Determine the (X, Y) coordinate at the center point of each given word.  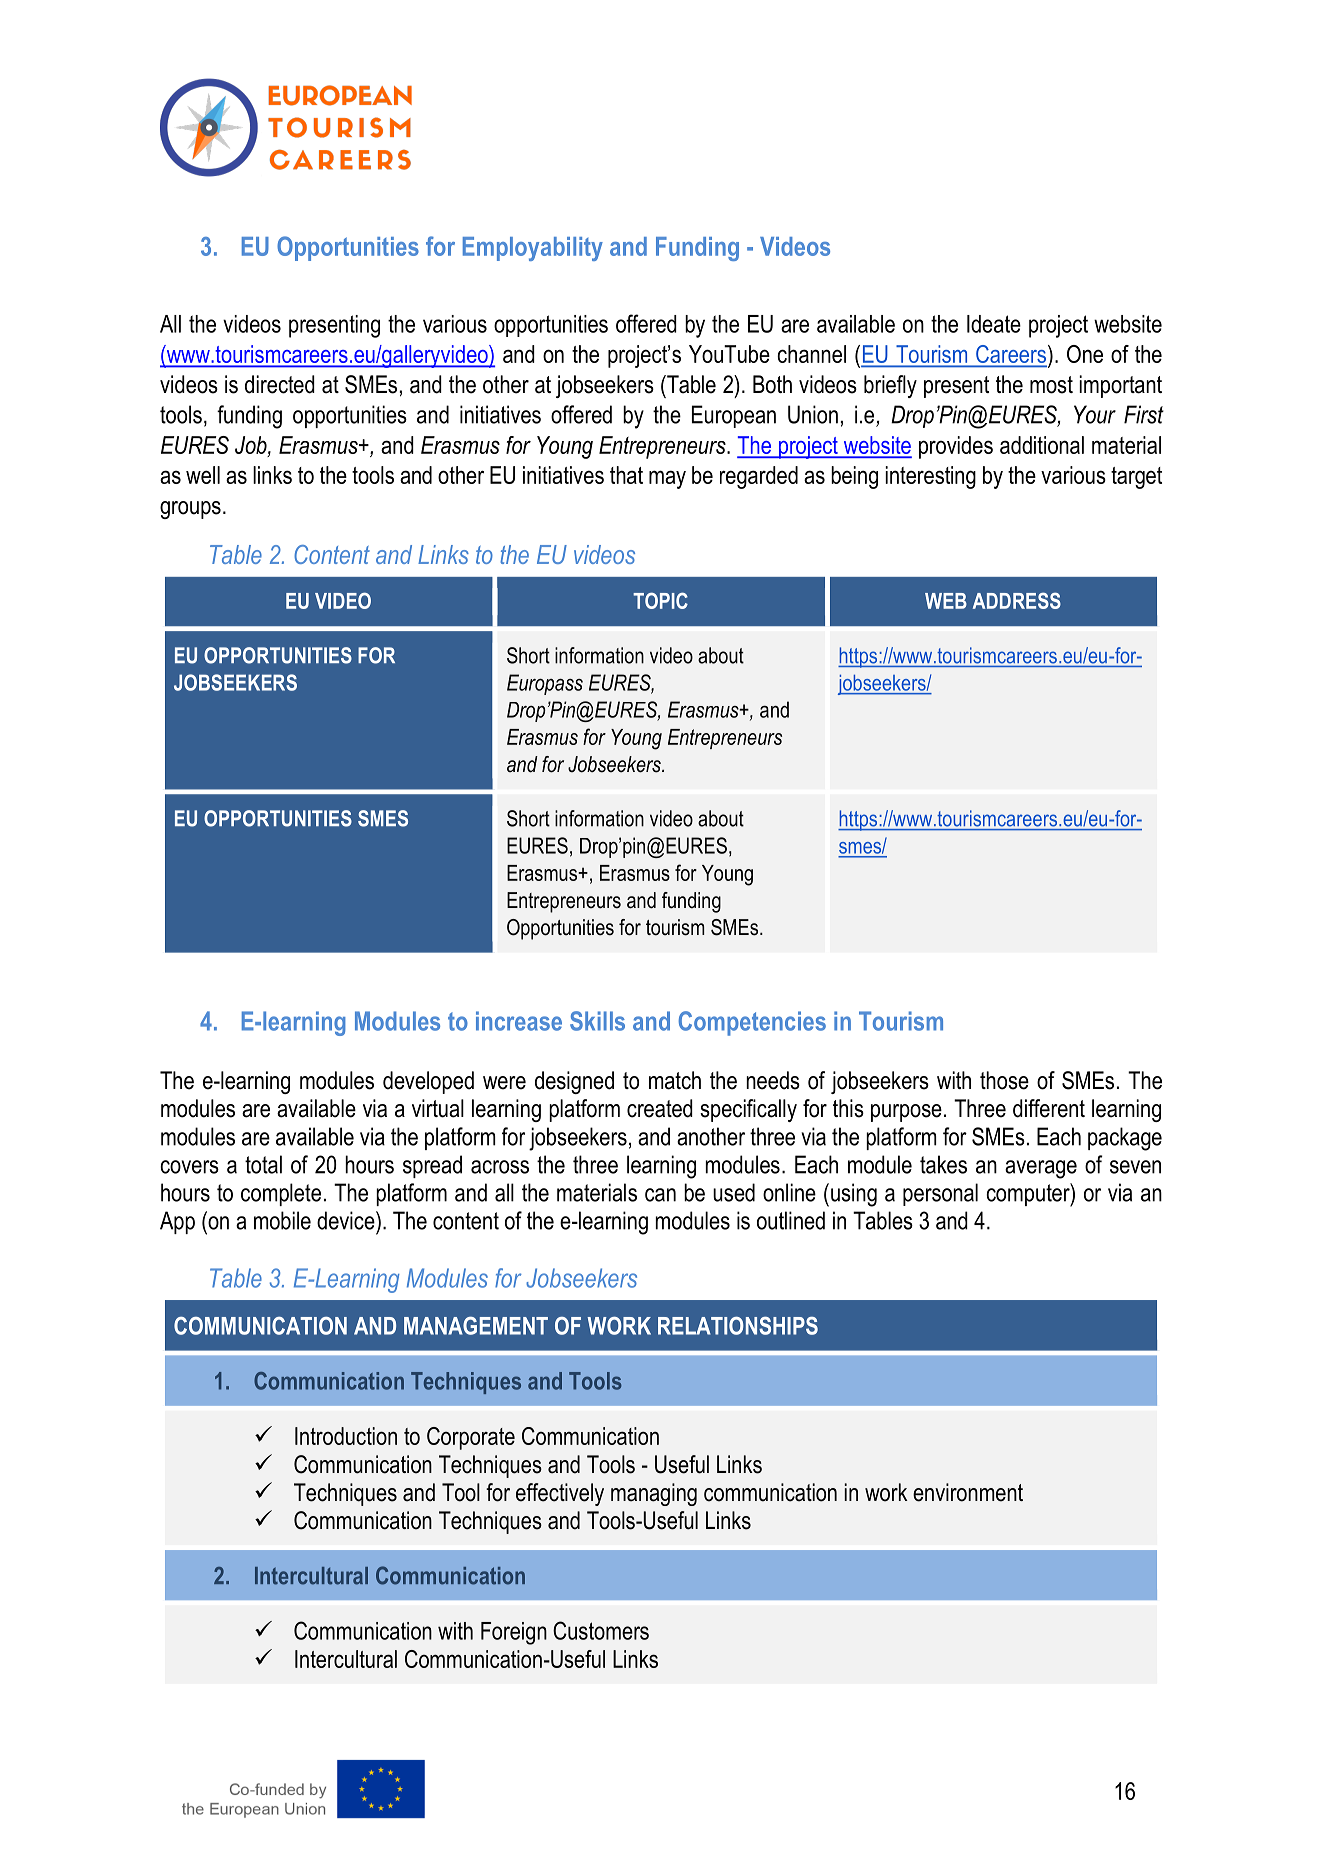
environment (968, 1492)
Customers (601, 1630)
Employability (533, 249)
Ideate (994, 324)
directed (280, 384)
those (1004, 1080)
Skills (597, 1021)
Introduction (346, 1436)
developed (428, 1082)
